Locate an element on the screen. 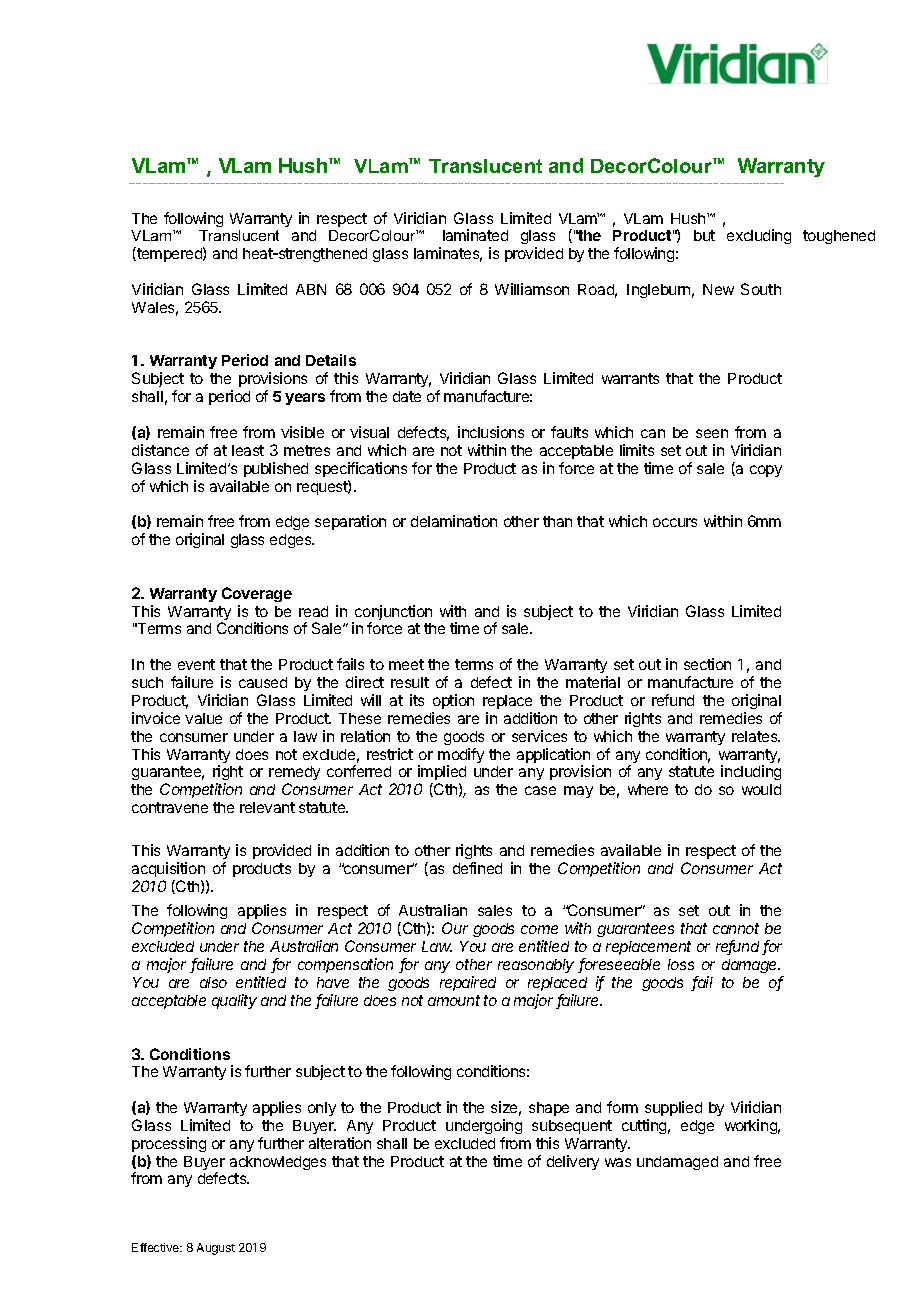 This screenshot has height=1308, width=924. value is located at coordinates (203, 718).
